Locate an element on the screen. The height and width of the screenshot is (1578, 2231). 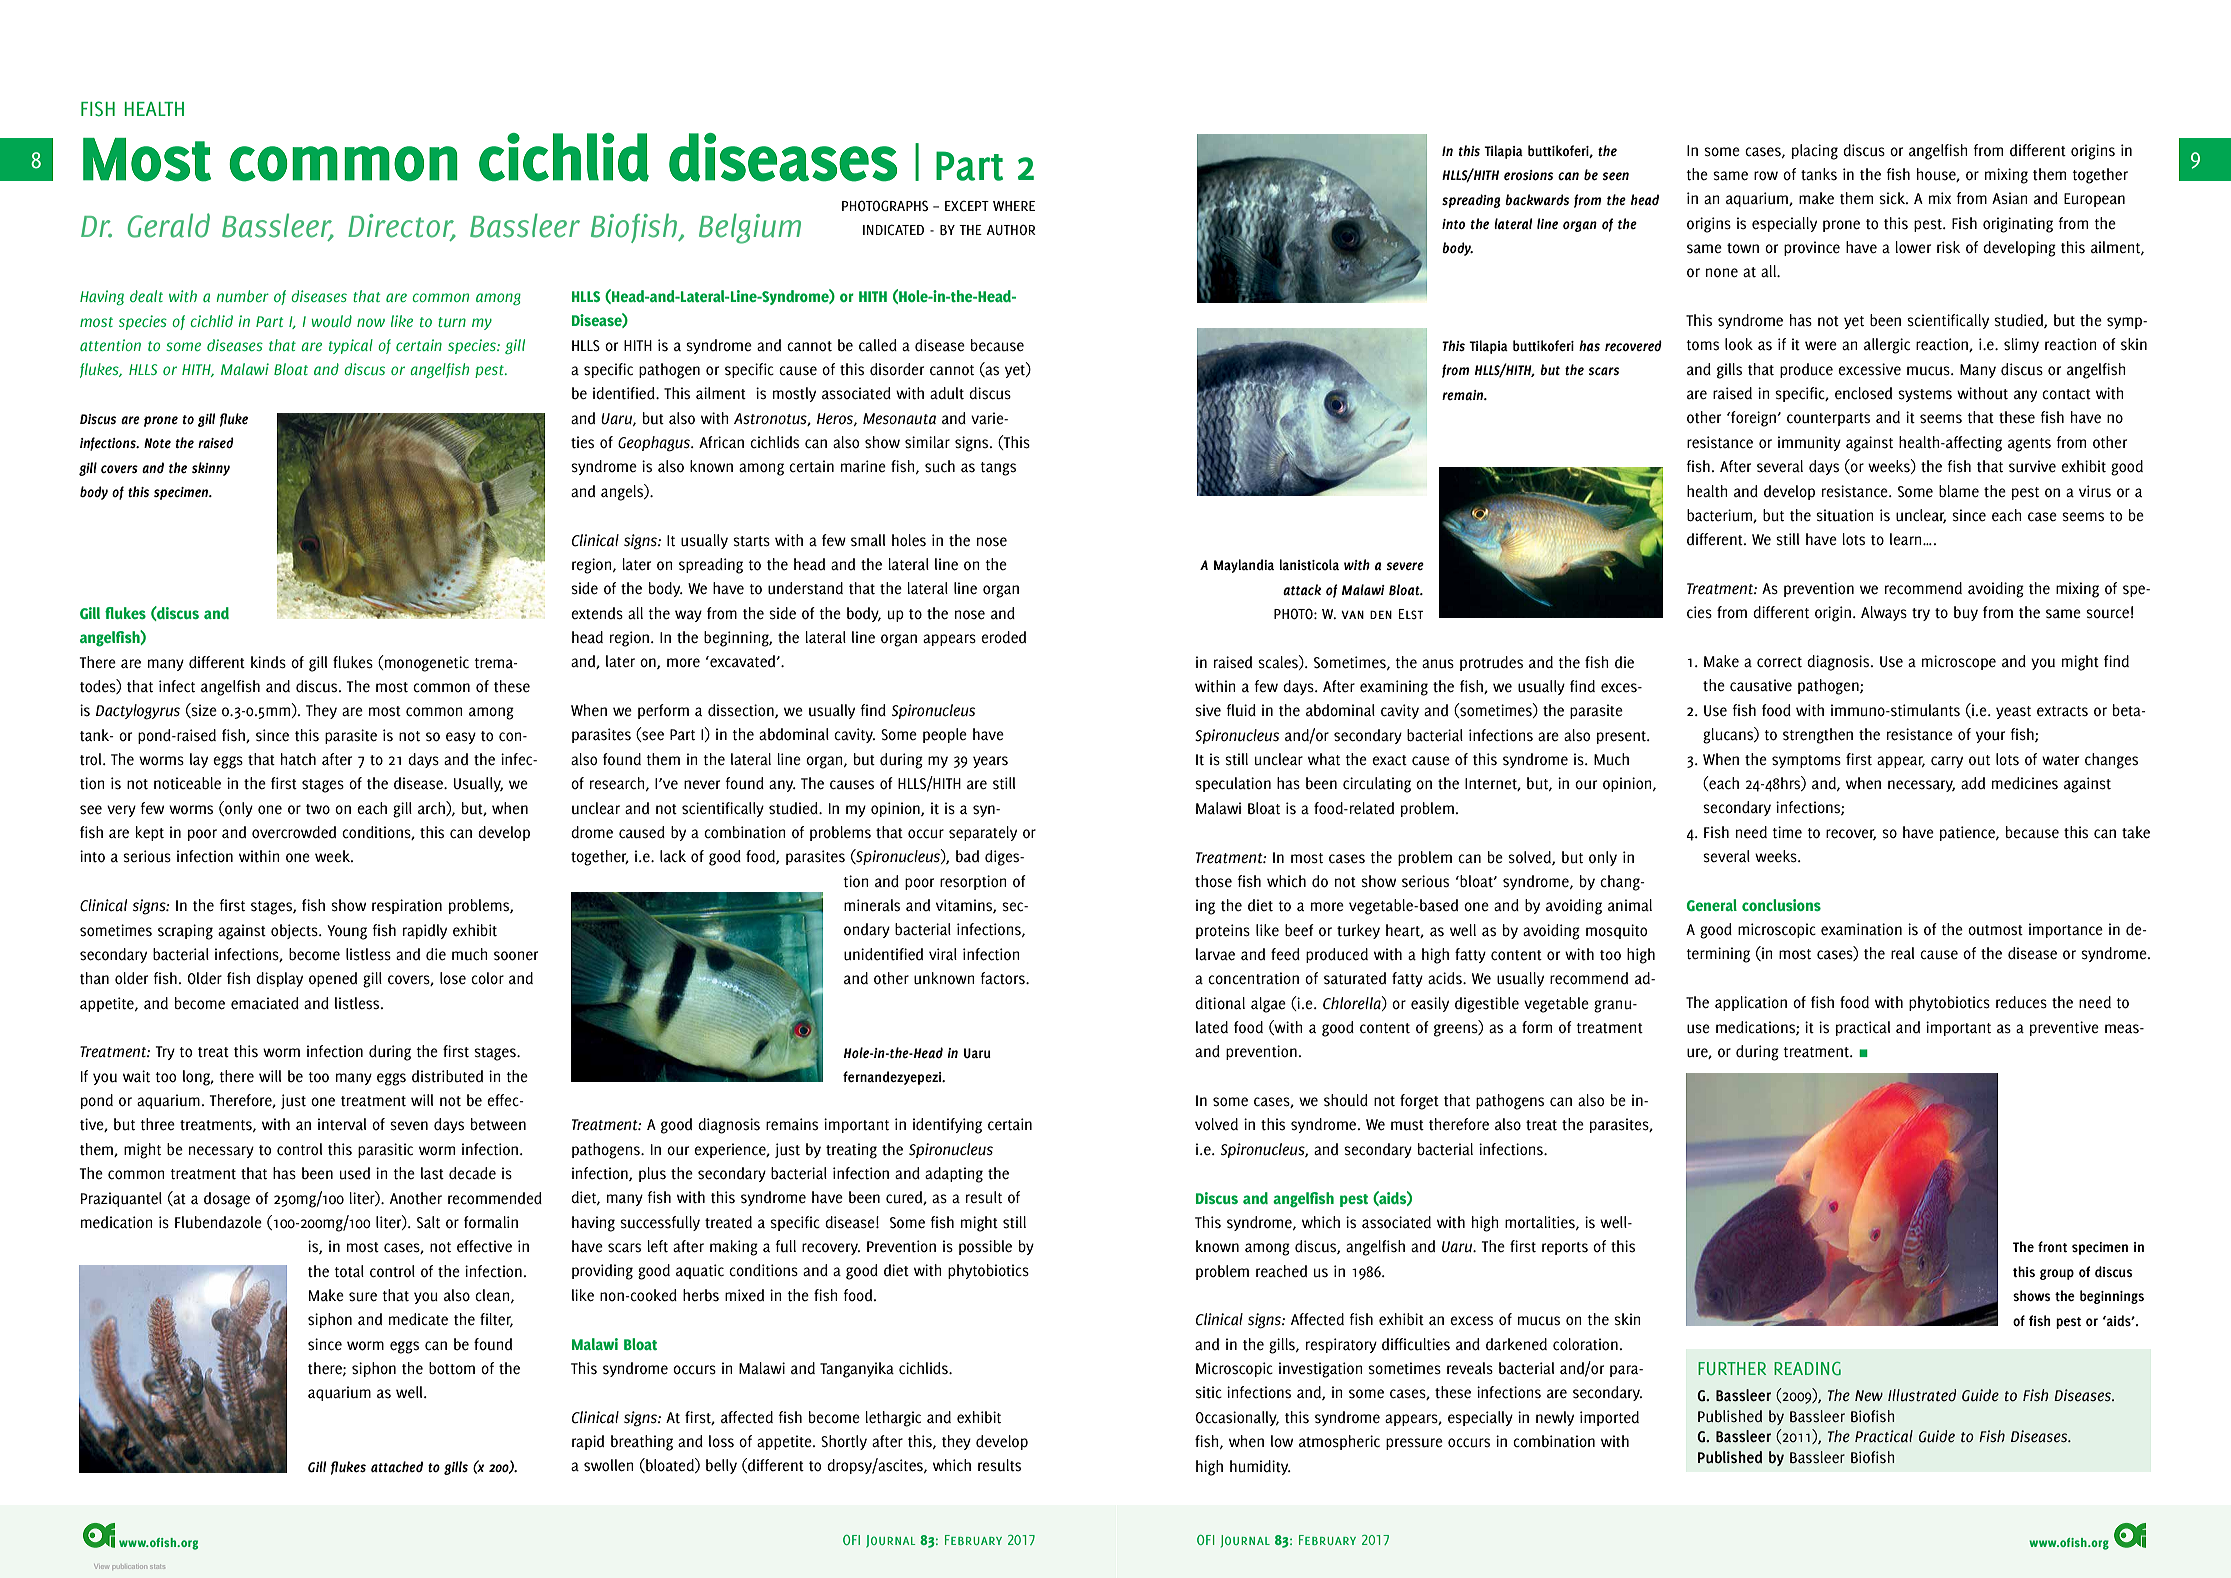
WHERE is located at coordinates (1014, 206).
